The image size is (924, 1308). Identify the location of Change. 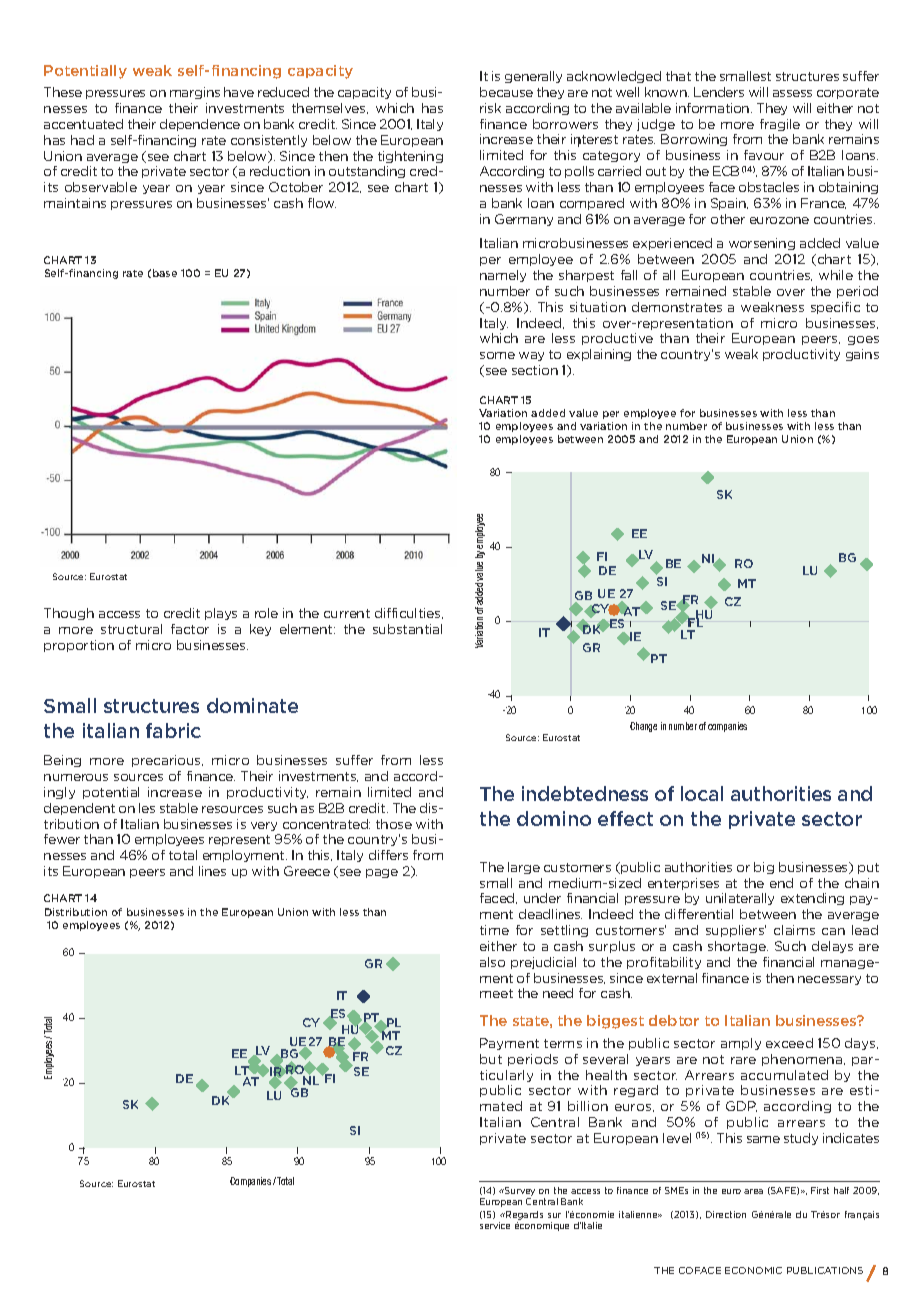
(643, 727).
